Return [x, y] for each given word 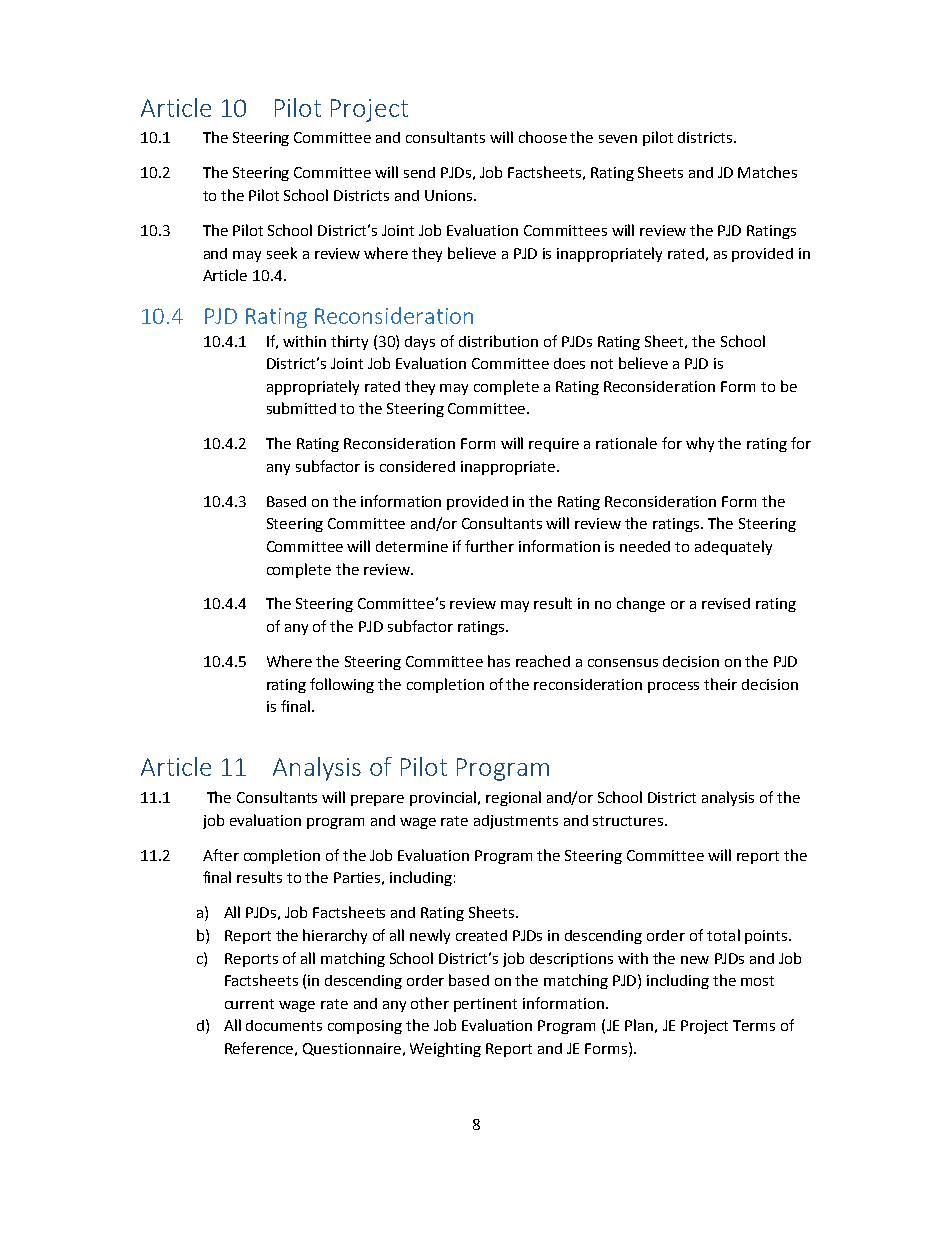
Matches [767, 172]
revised [726, 603]
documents [284, 1025]
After [221, 855]
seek [282, 253]
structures [629, 821]
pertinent [485, 1005]
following [342, 685]
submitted [301, 408]
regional [513, 798]
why [700, 444]
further [489, 546]
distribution [498, 341]
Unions [450, 195]
